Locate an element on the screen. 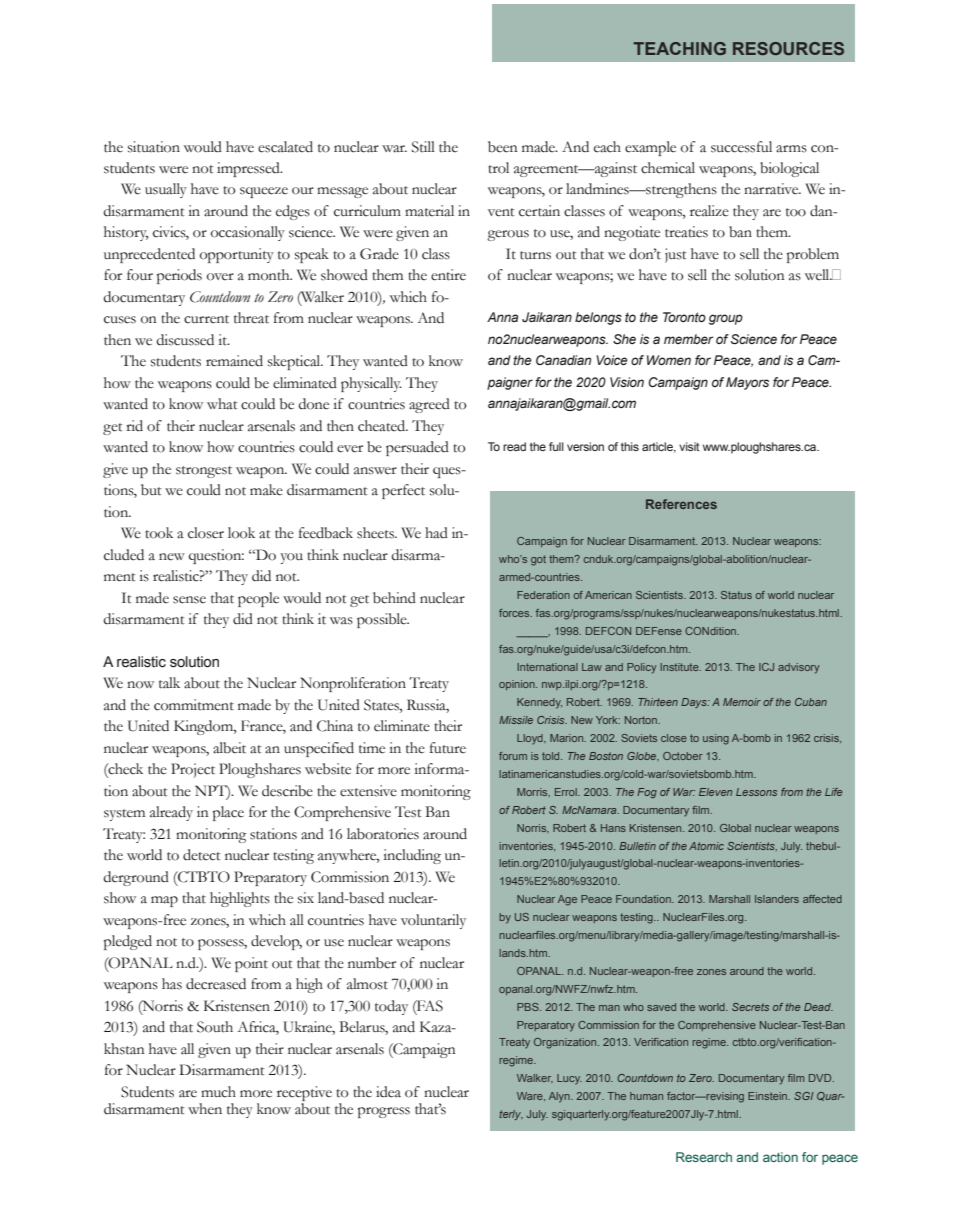 The height and width of the screenshot is (1232, 963). when is located at coordinates (205, 1109).
